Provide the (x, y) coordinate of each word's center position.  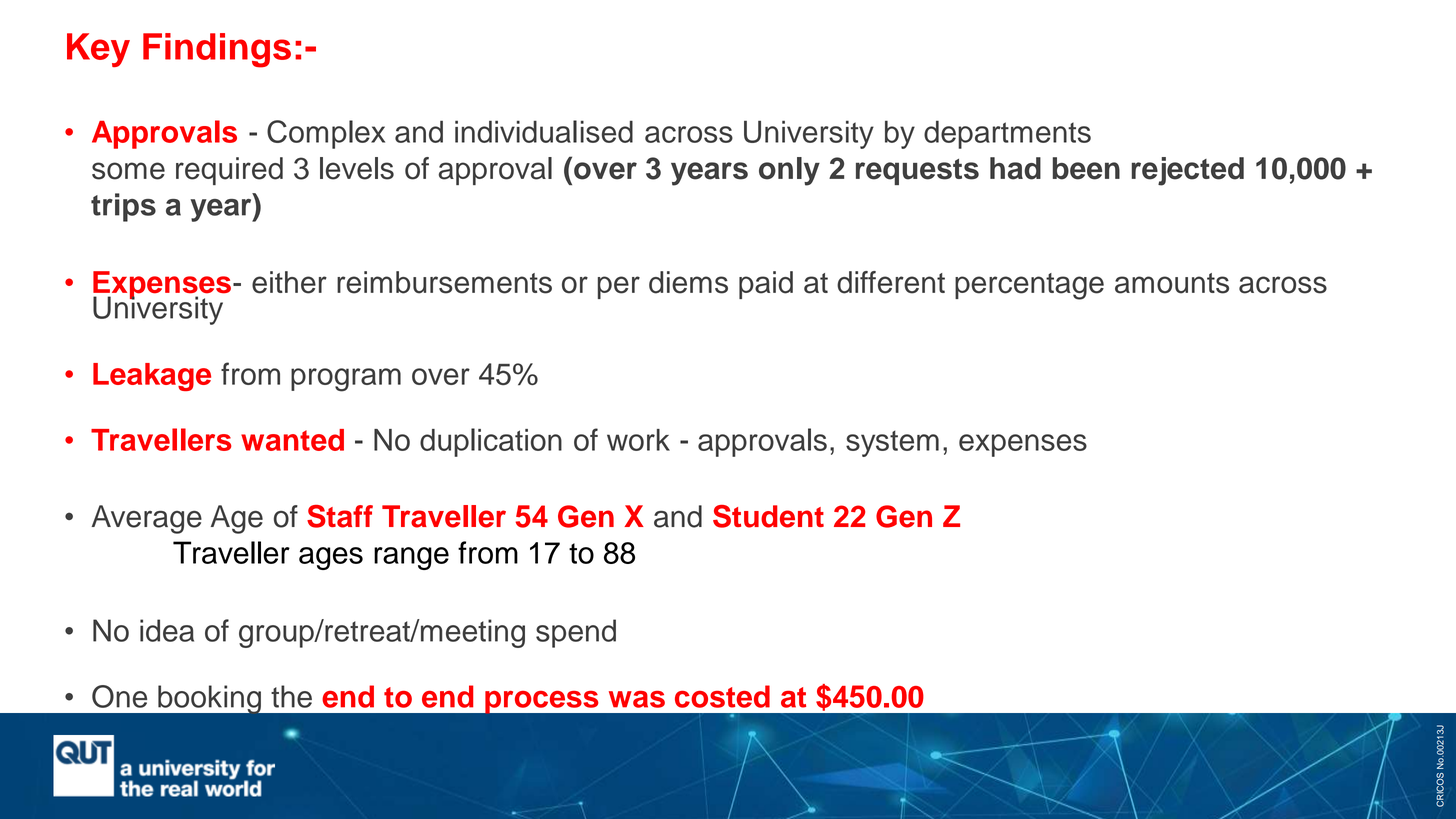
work (638, 440)
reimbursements (444, 282)
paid (766, 285)
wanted (292, 440)
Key (98, 50)
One (119, 696)
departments (1007, 134)
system (892, 443)
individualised (544, 131)
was (637, 699)
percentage (1029, 286)
